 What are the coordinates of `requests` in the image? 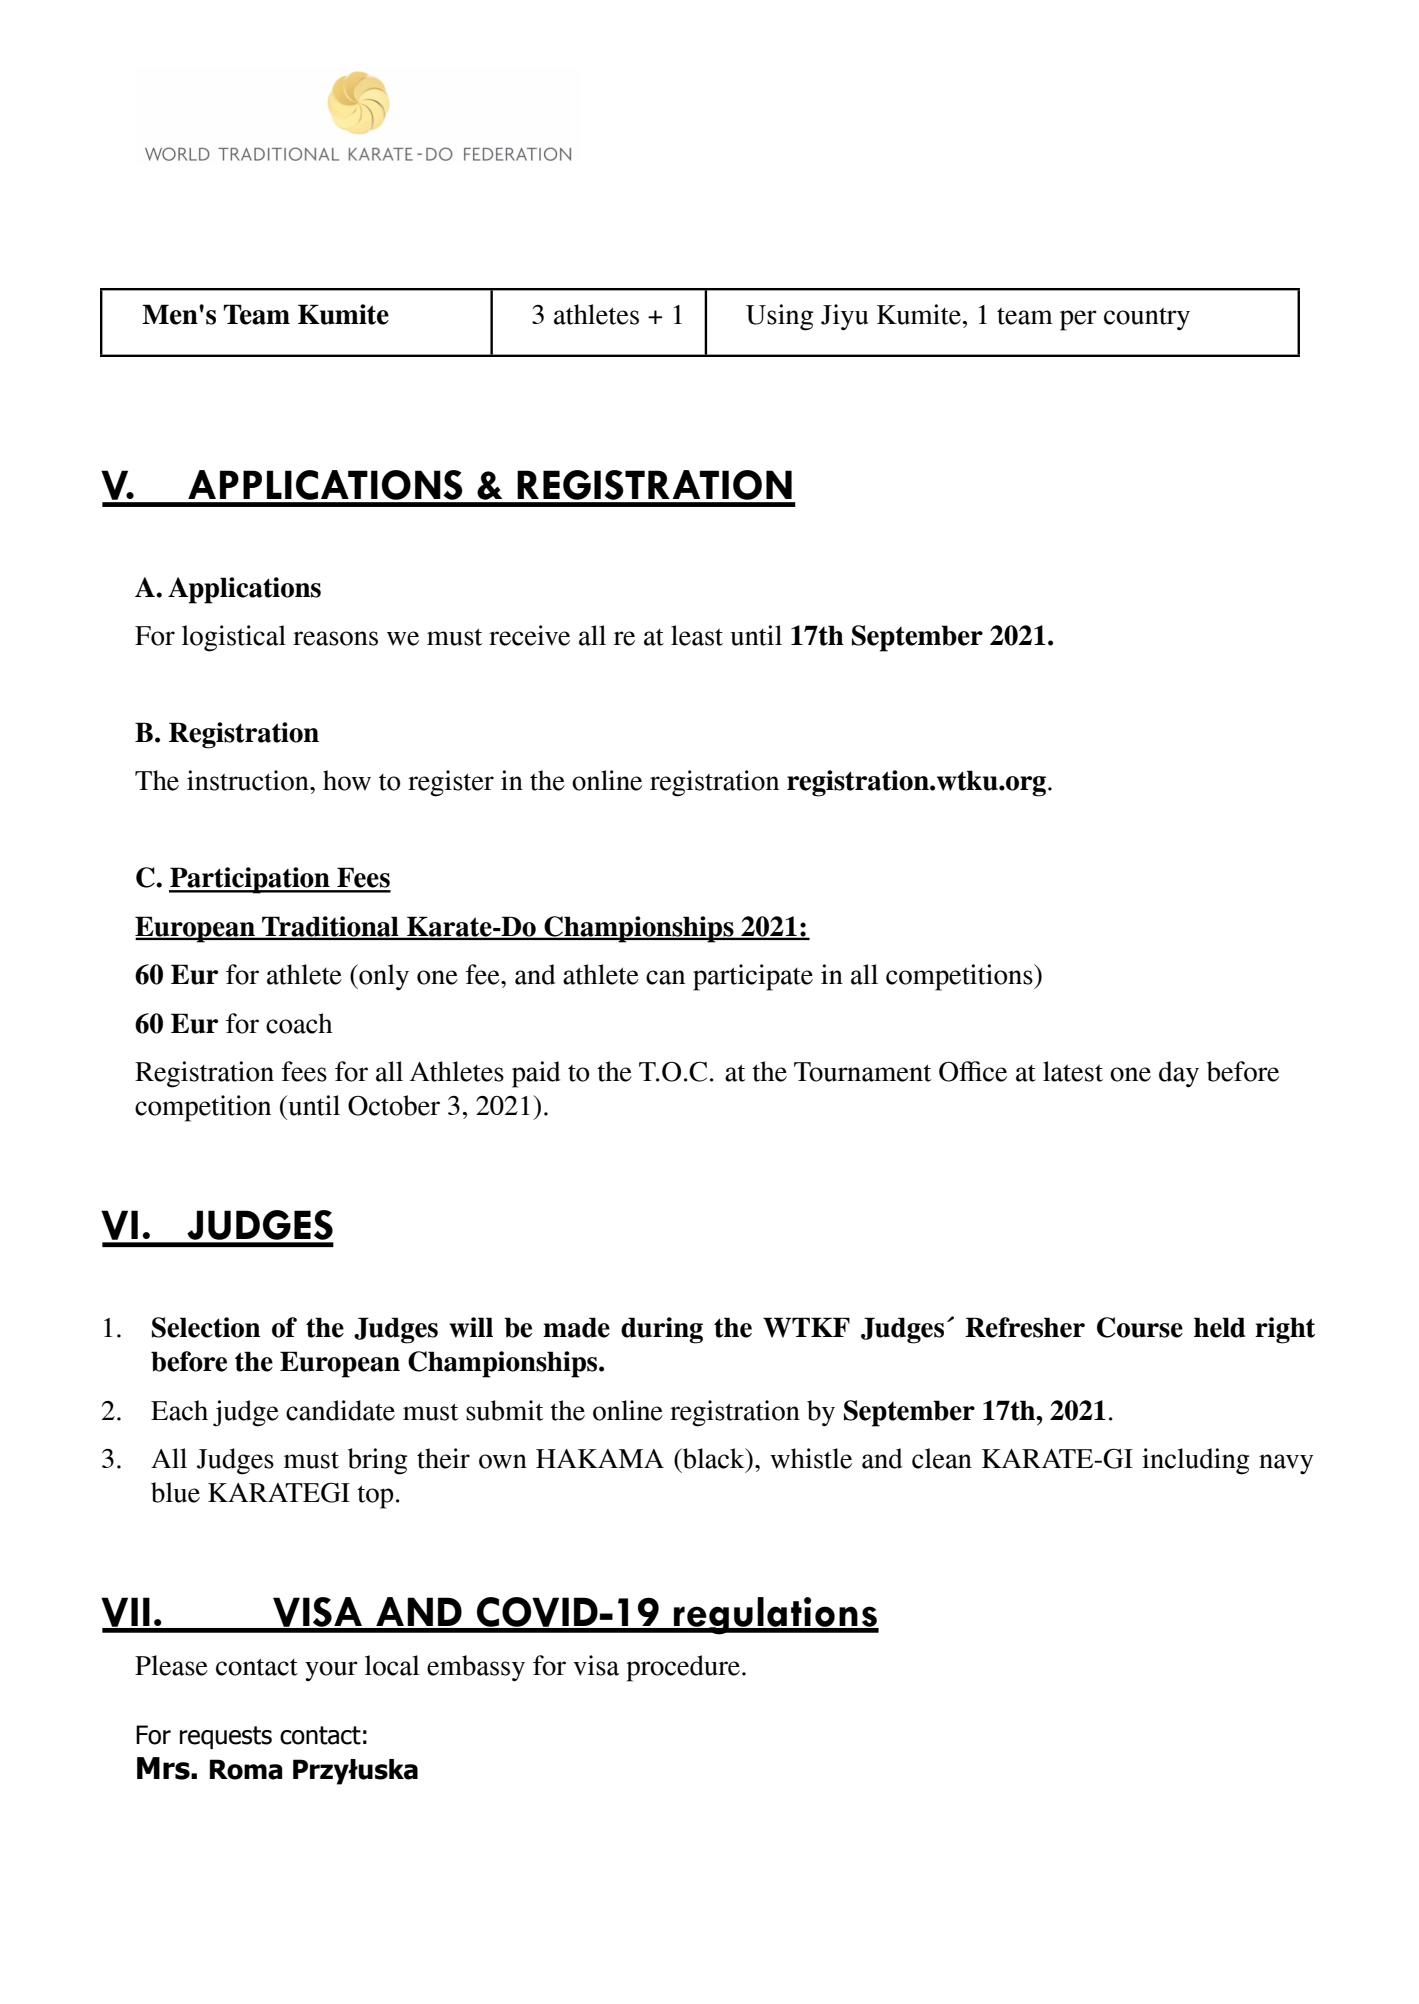 It's located at (226, 1737).
